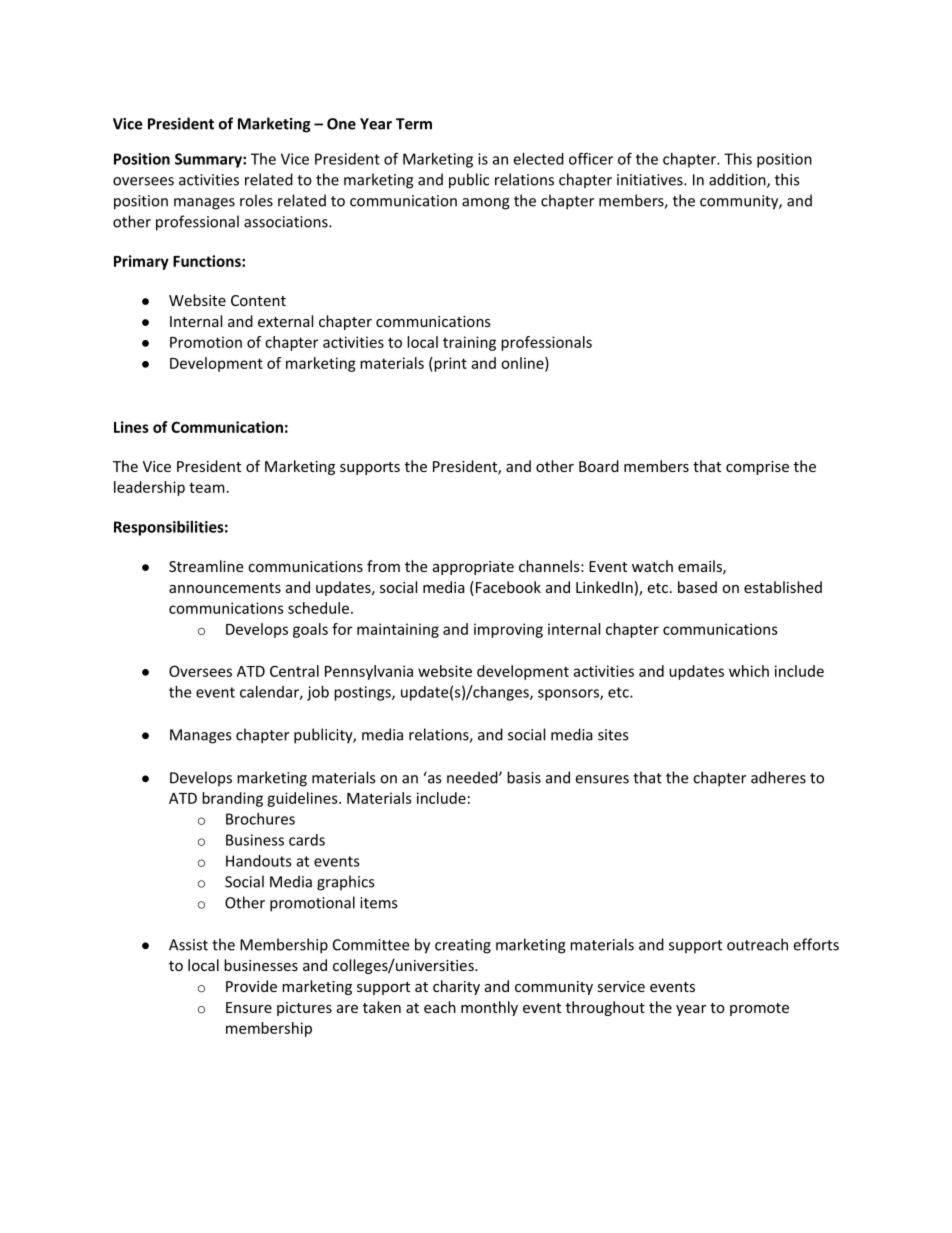  What do you see at coordinates (206, 566) in the image?
I see `Streamline` at bounding box center [206, 566].
